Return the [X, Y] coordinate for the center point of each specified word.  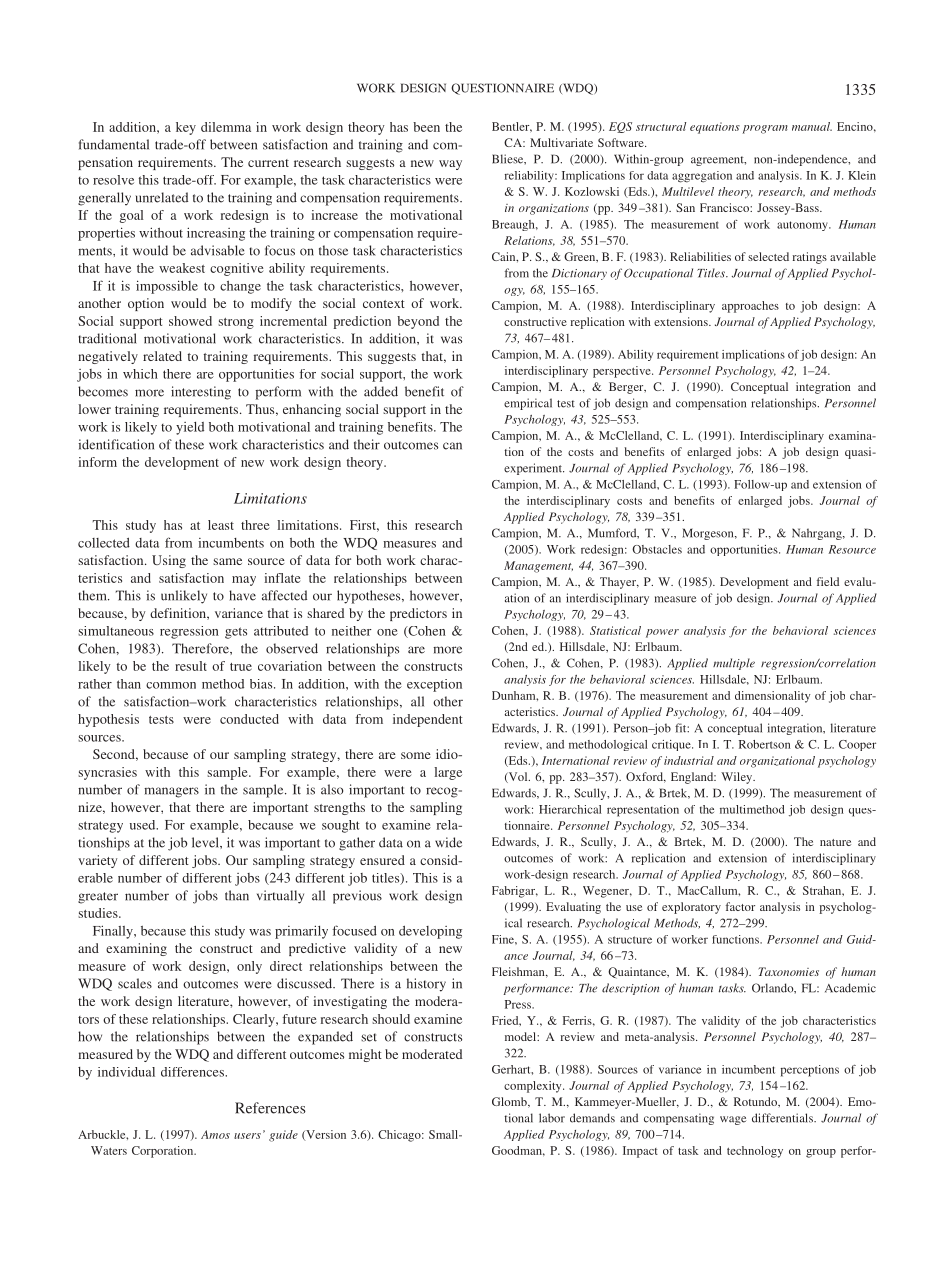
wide [448, 842]
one [387, 632]
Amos [215, 1134]
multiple [734, 664]
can [452, 446]
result [191, 666]
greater [98, 898]
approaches [750, 307]
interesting [201, 393]
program [765, 129]
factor [740, 906]
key [186, 128]
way [450, 165]
